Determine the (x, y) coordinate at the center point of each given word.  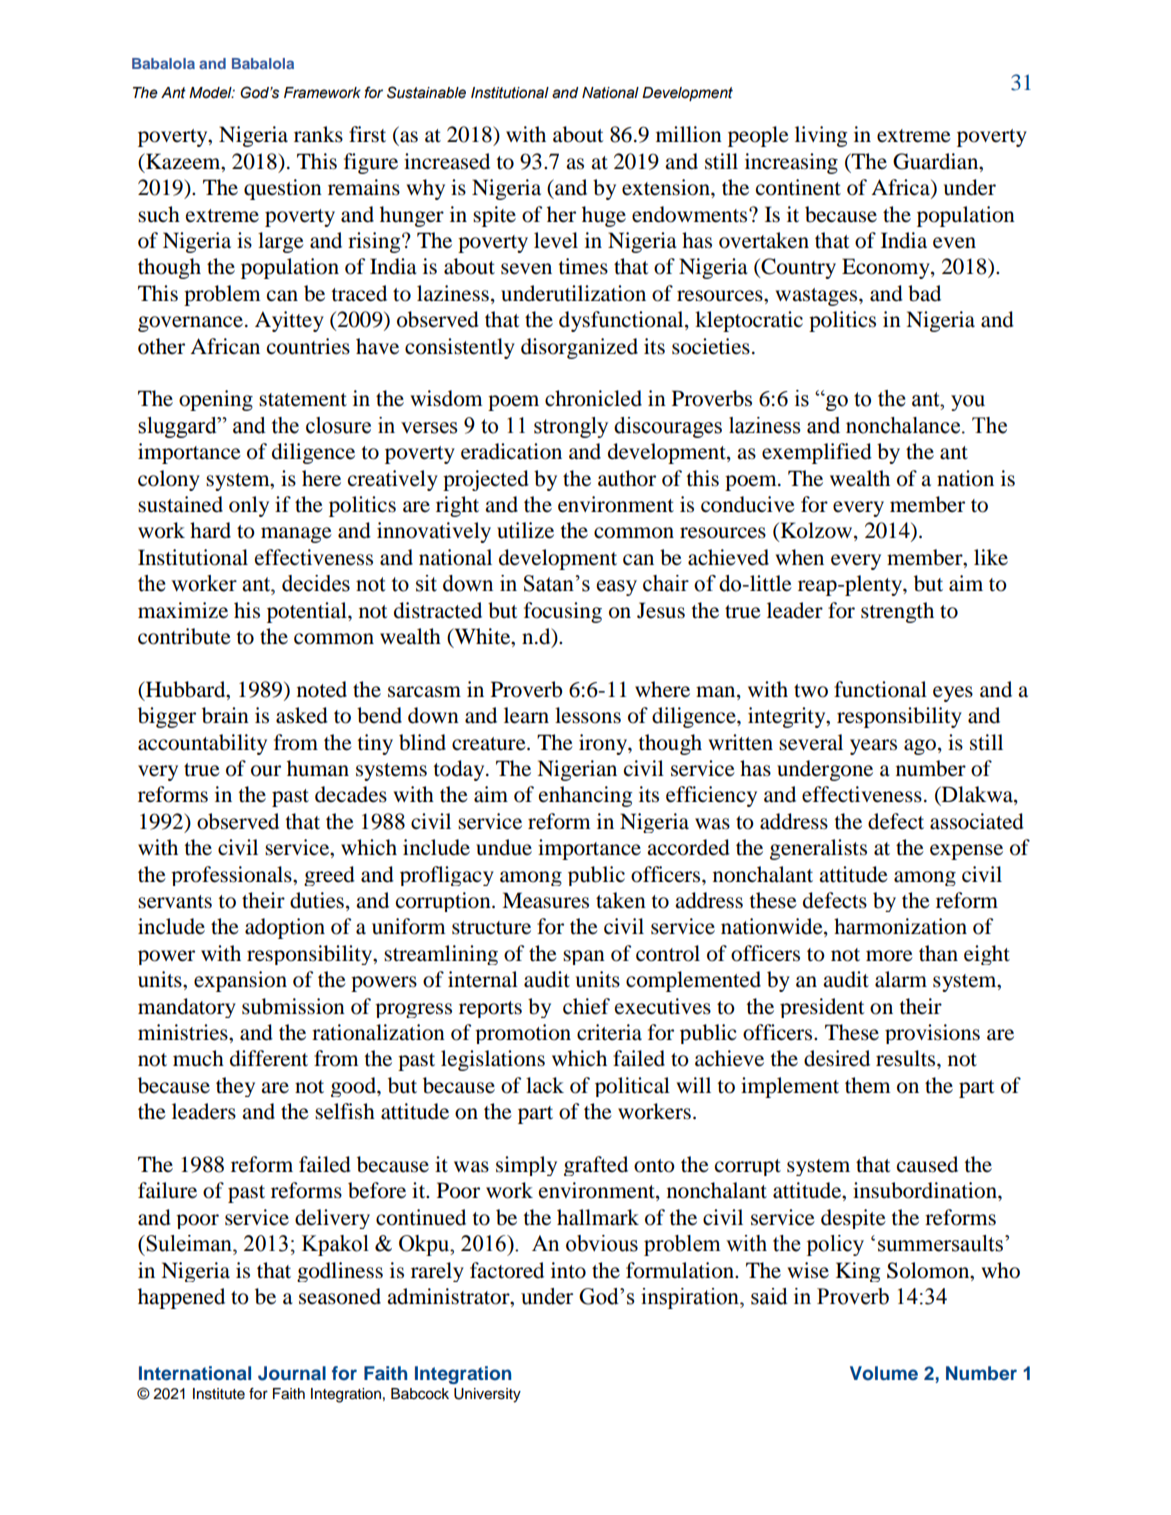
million (689, 134)
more (889, 956)
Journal (292, 1373)
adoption (285, 928)
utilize (525, 530)
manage (296, 535)
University (487, 1395)
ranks (318, 134)
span (584, 957)
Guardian (937, 162)
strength (897, 612)
